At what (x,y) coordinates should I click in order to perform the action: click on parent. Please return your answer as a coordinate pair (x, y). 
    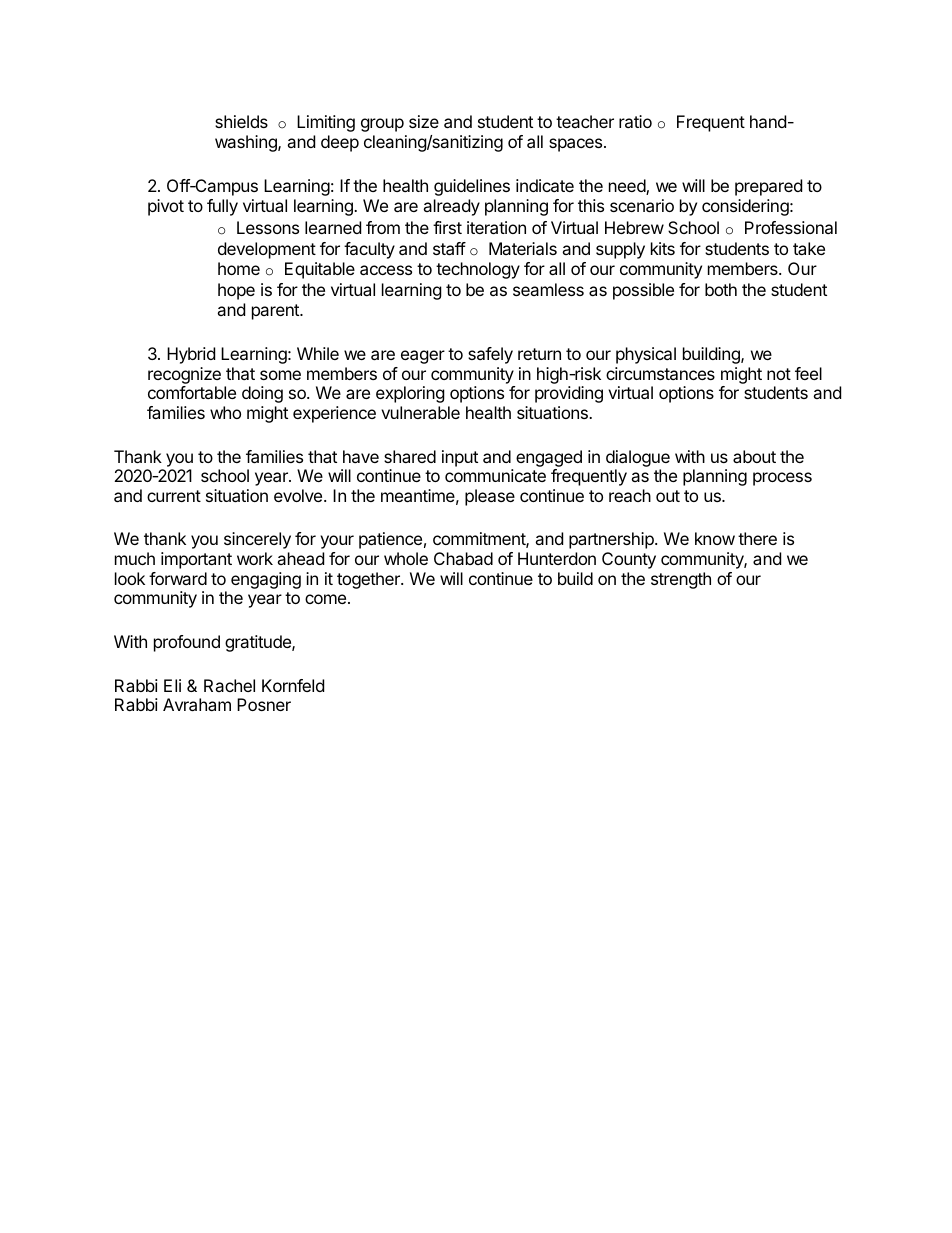
    Looking at the image, I should click on (276, 312).
